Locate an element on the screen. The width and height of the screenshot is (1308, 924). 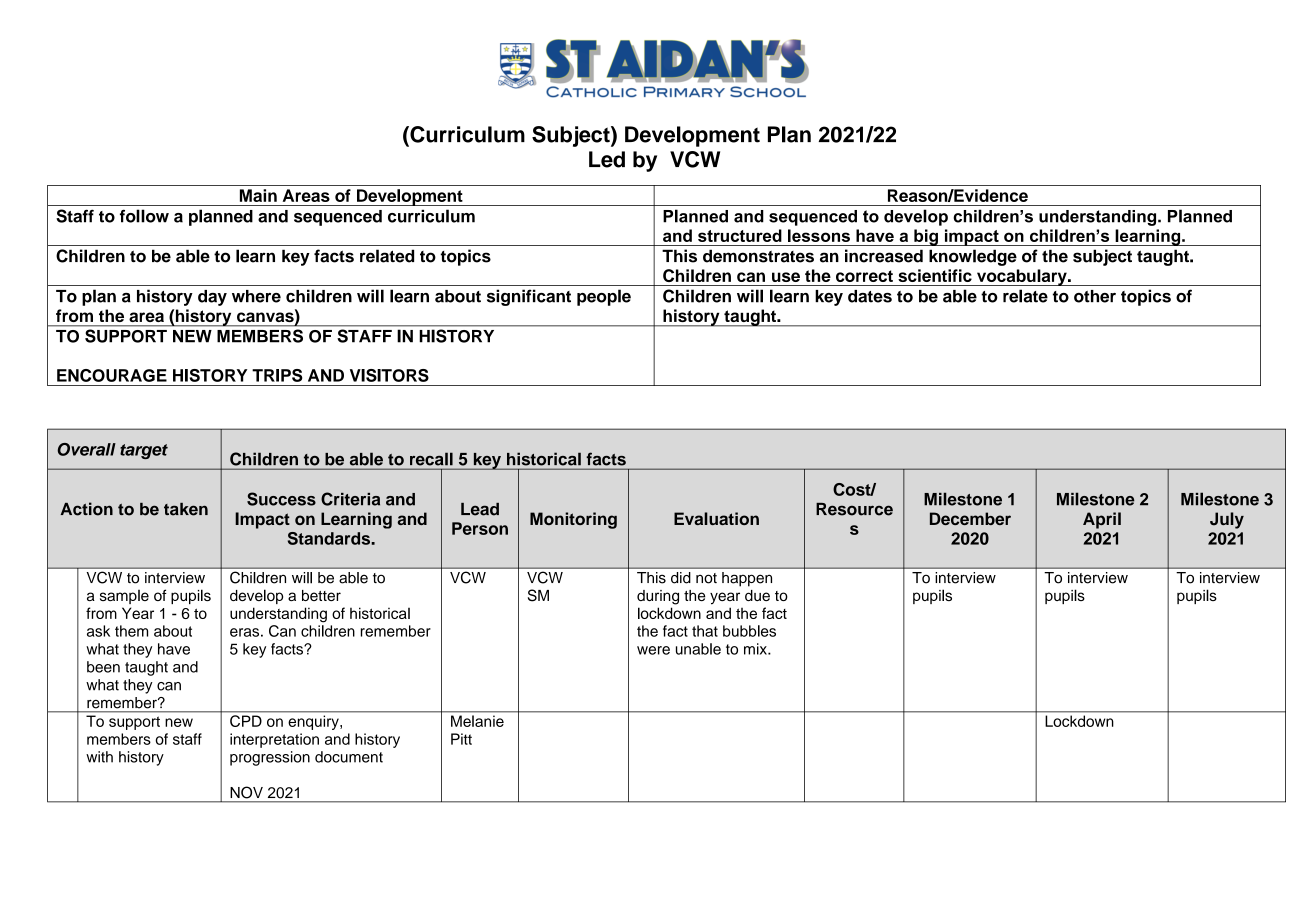
mix is located at coordinates (756, 649).
